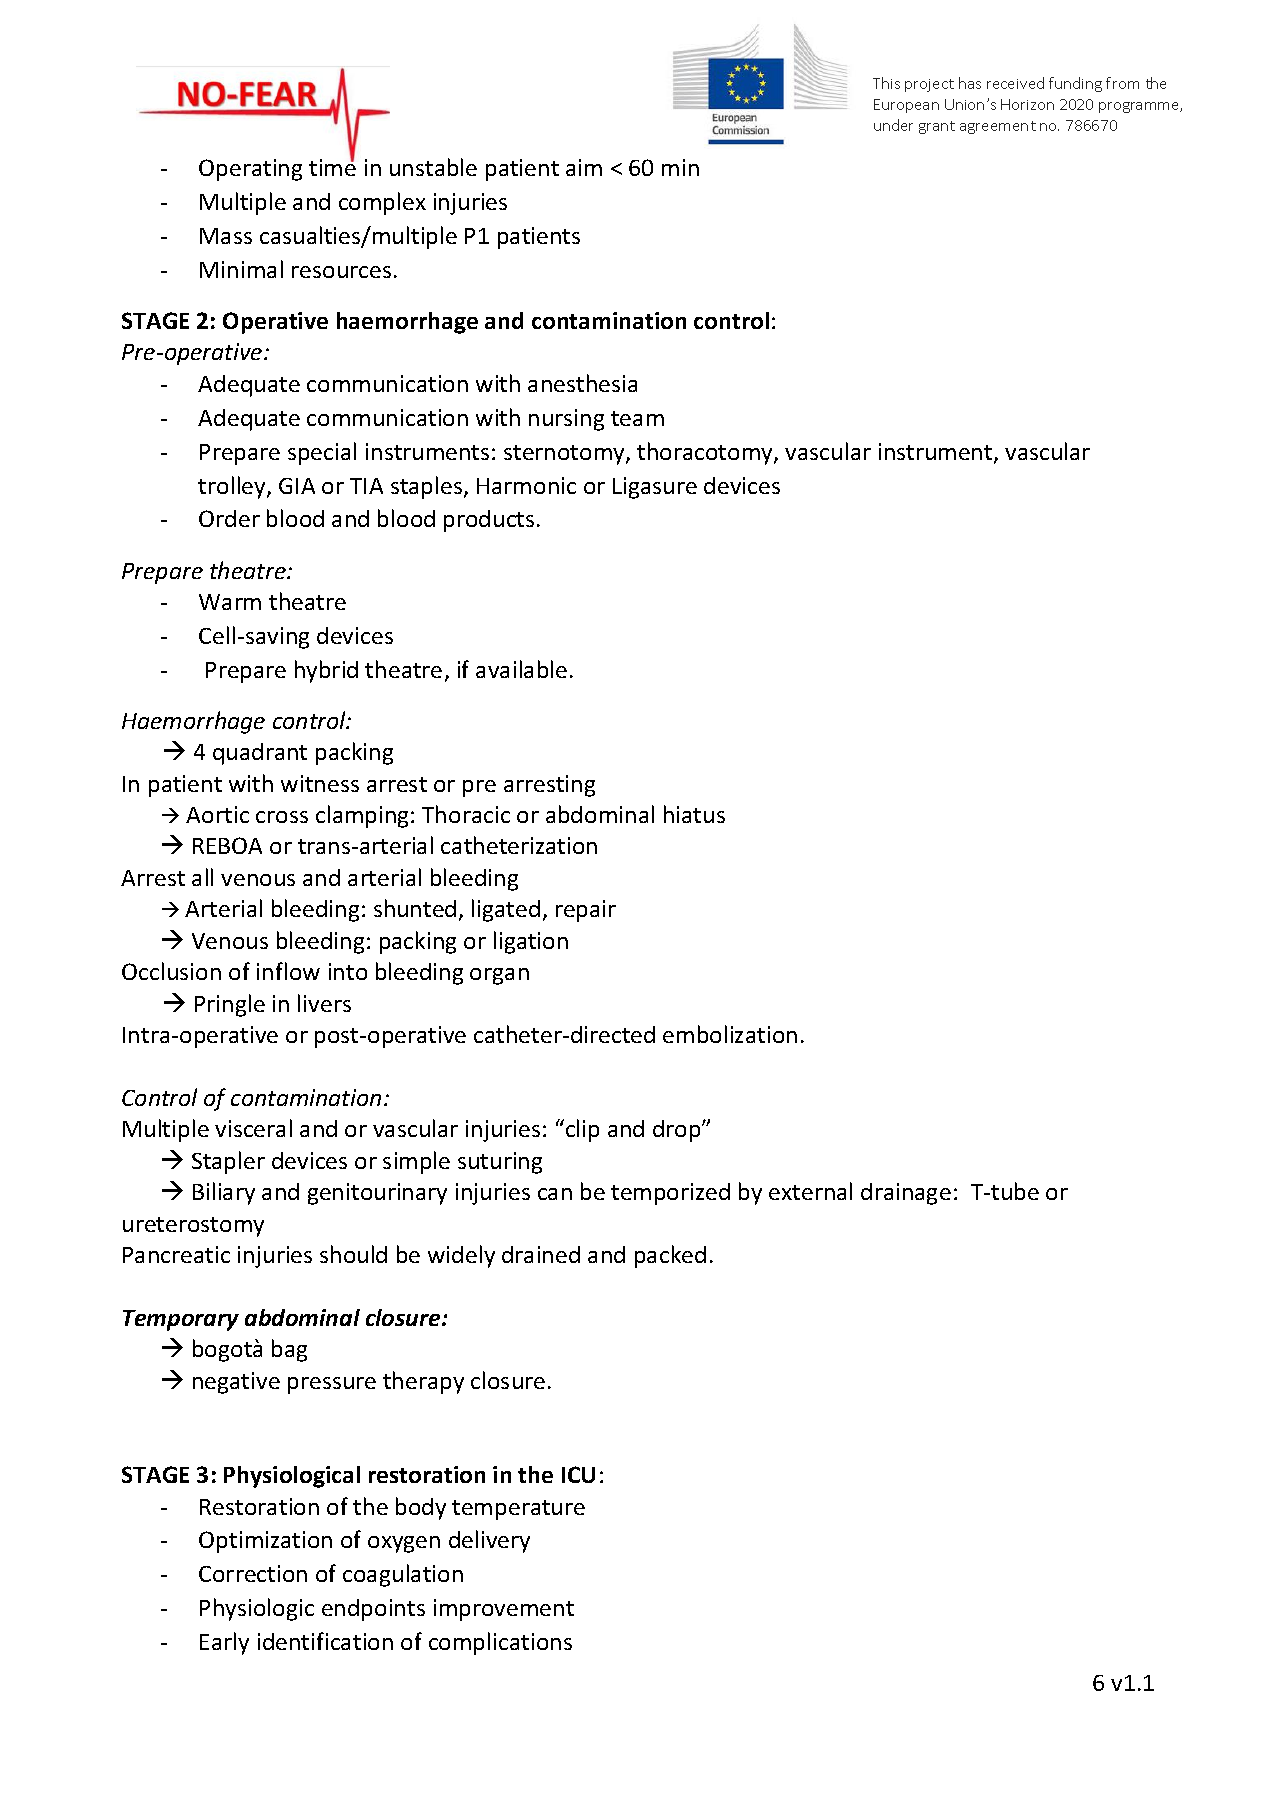  Describe the element at coordinates (906, 1194) in the image. I see `drainage` at that location.
